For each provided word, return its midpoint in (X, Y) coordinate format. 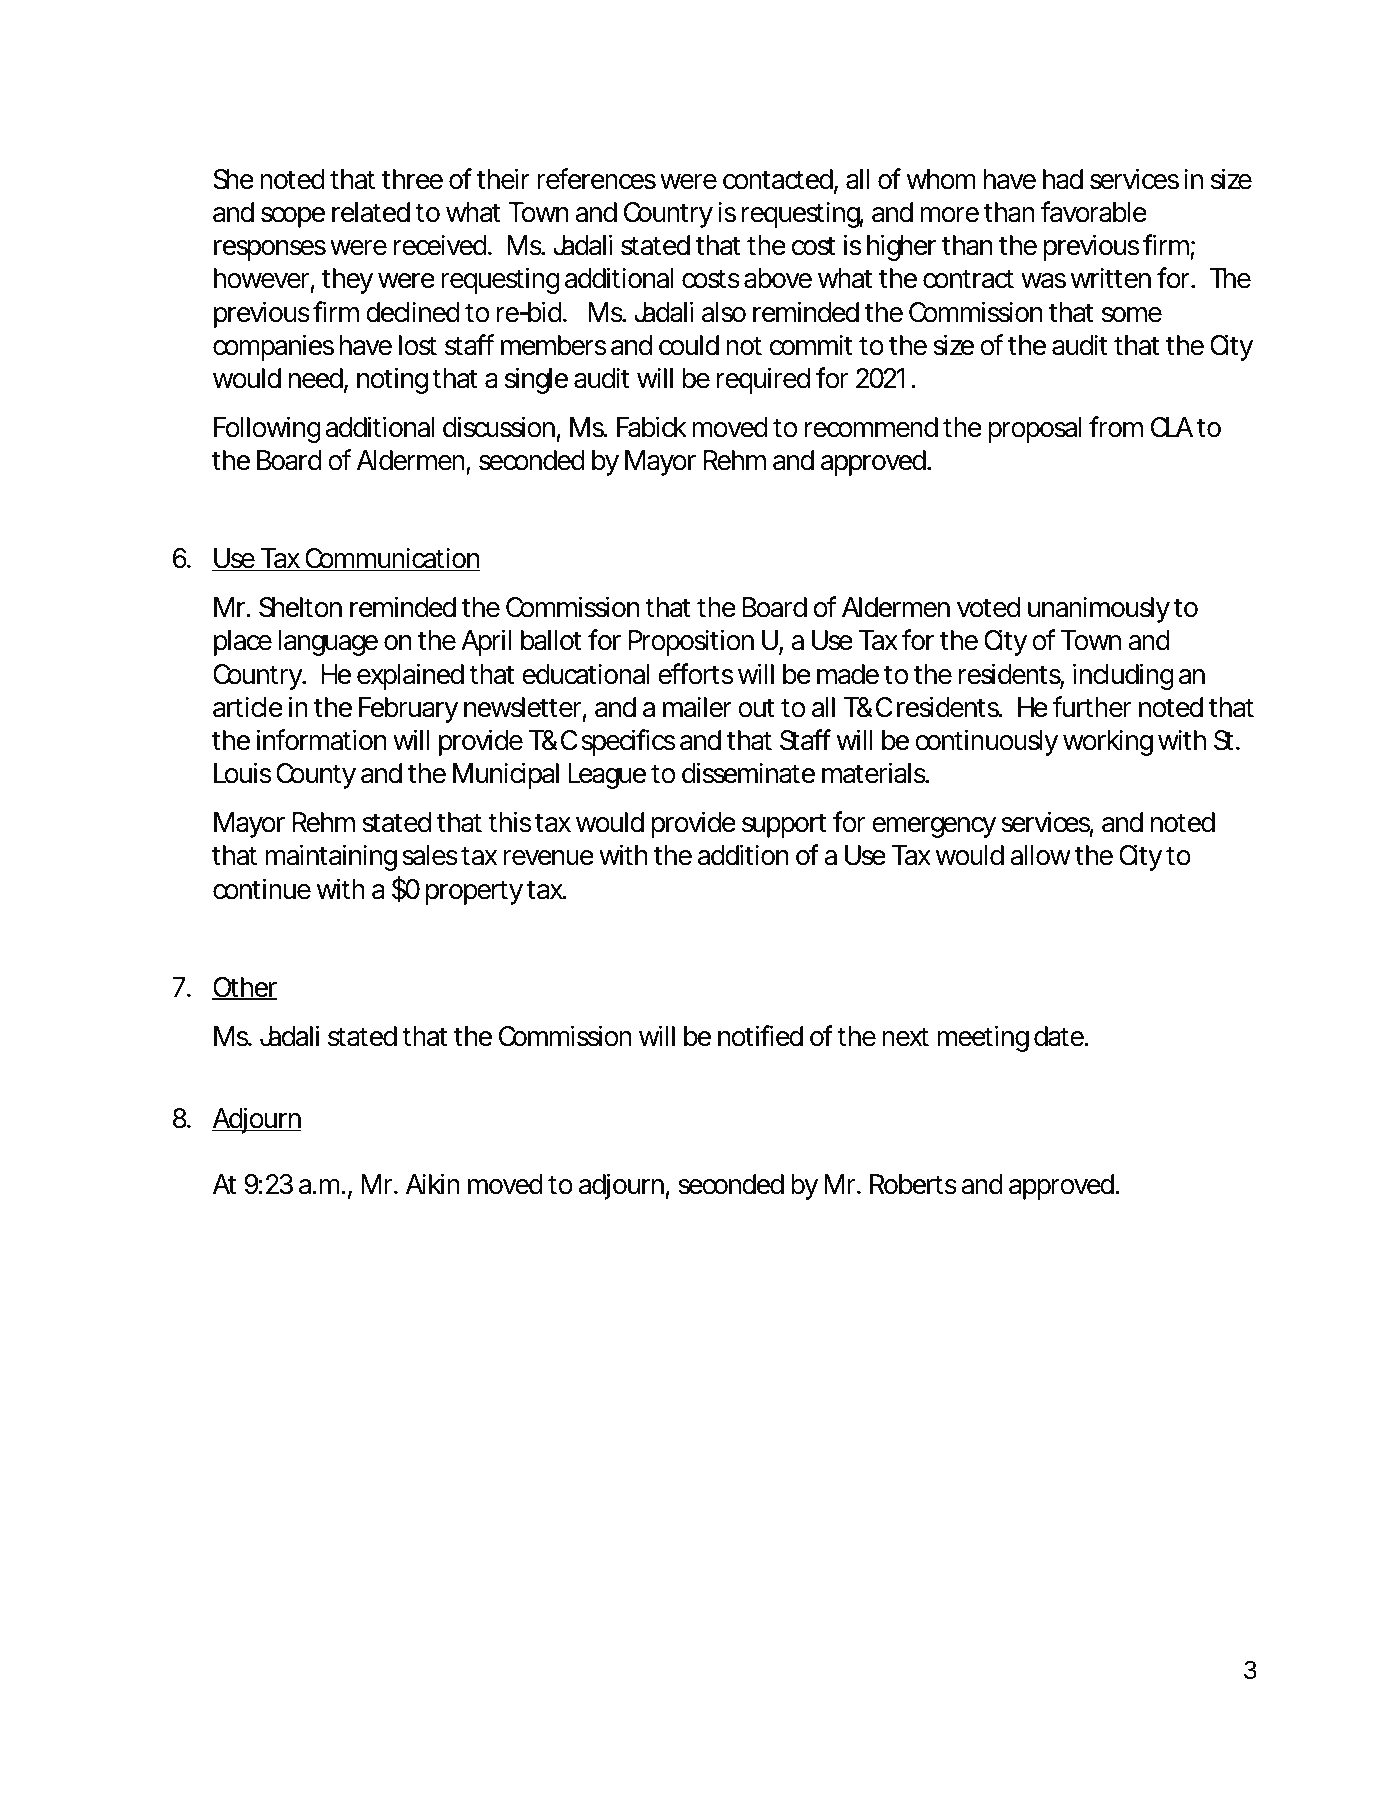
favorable (1094, 212)
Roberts (913, 1184)
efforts (695, 674)
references (596, 179)
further (1091, 707)
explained (410, 676)
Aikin (433, 1183)
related (371, 212)
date (1060, 1036)
